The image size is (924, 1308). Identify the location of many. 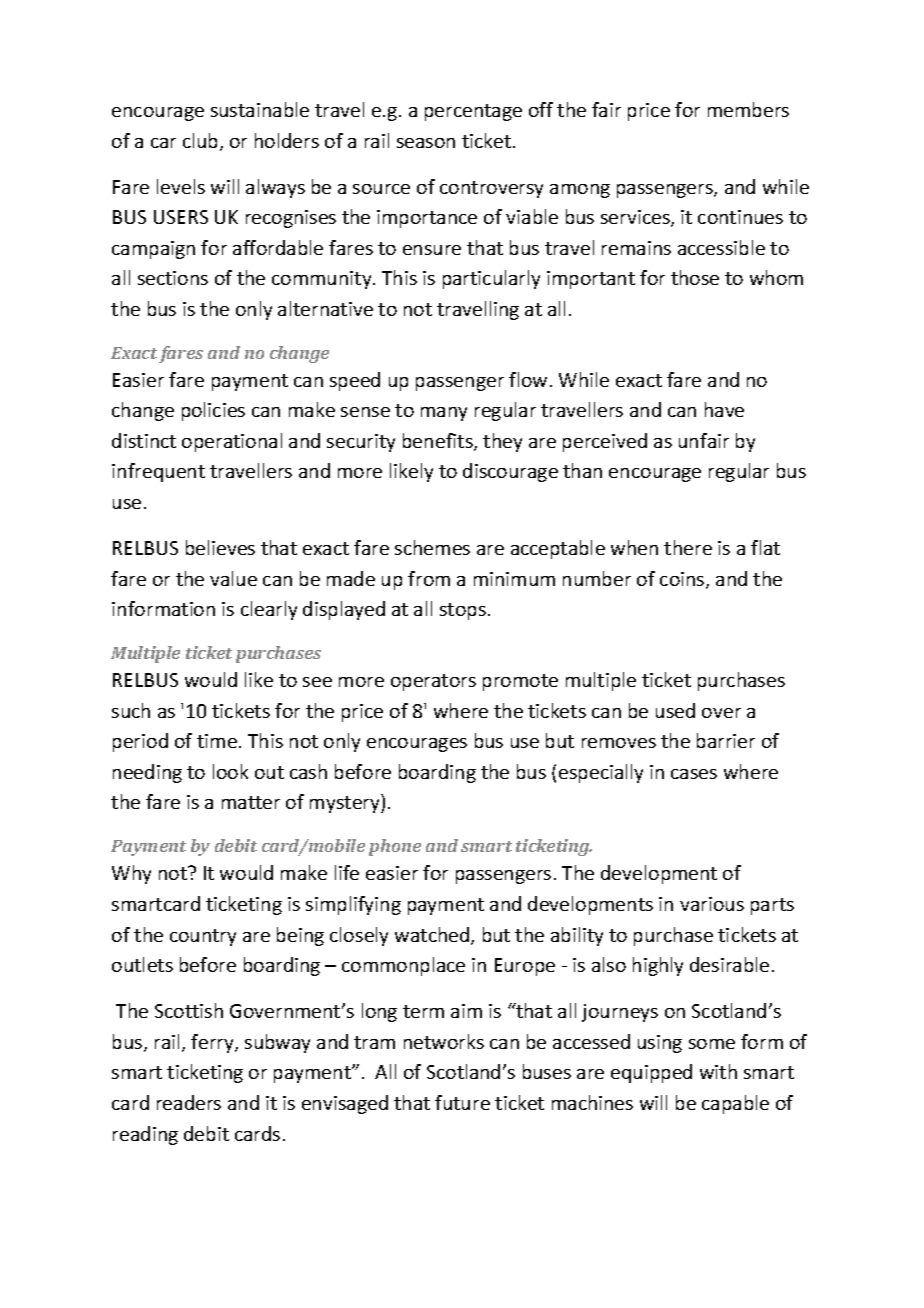
(444, 414).
